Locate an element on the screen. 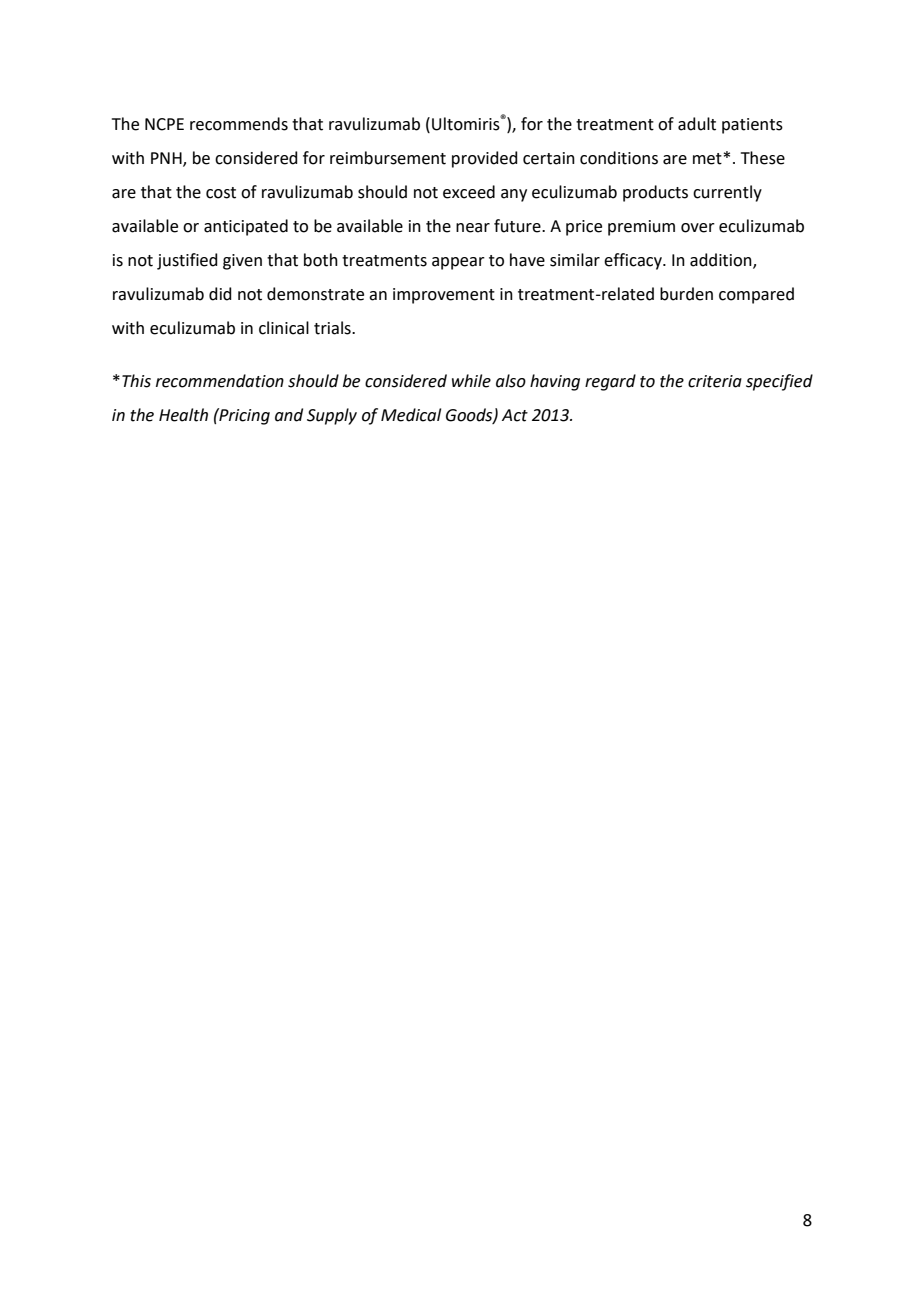 The height and width of the screenshot is (1308, 924). cost is located at coordinates (221, 193).
